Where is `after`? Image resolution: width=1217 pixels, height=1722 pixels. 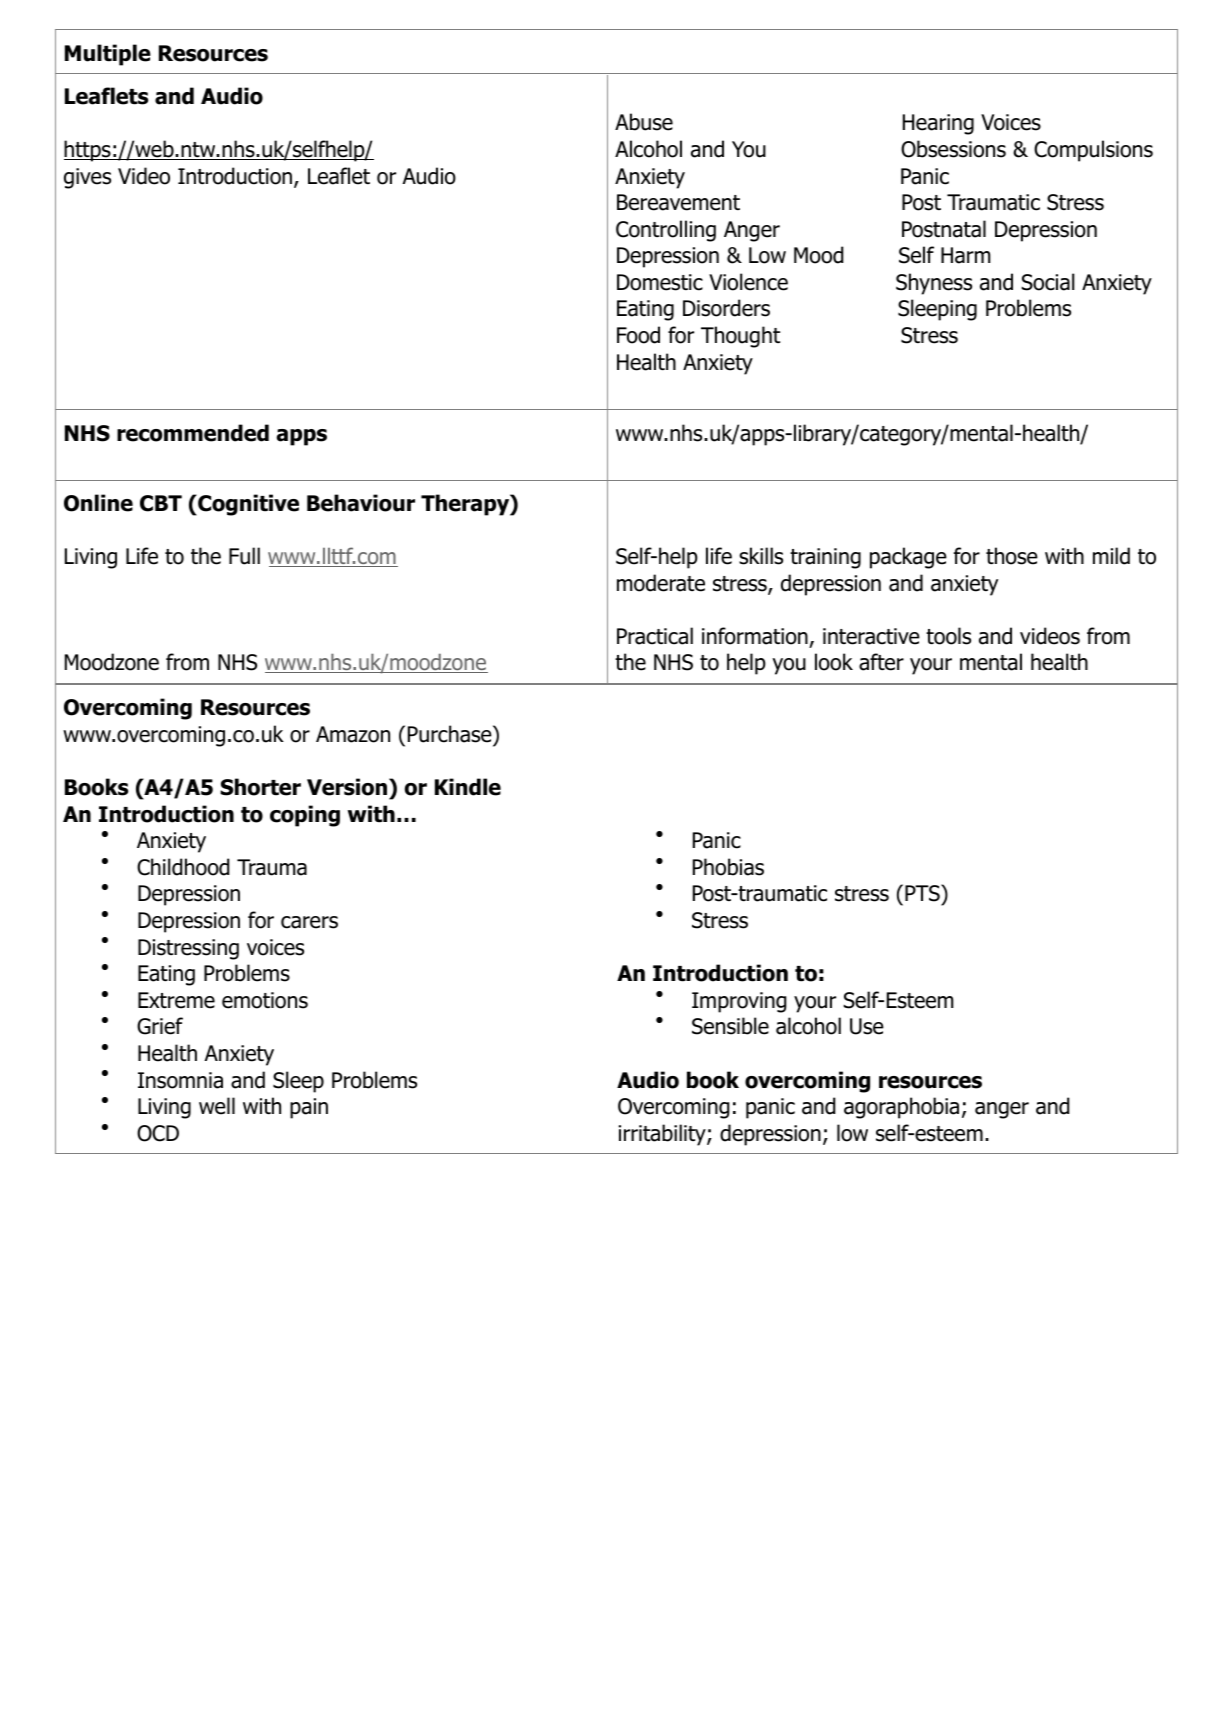
after is located at coordinates (881, 662).
